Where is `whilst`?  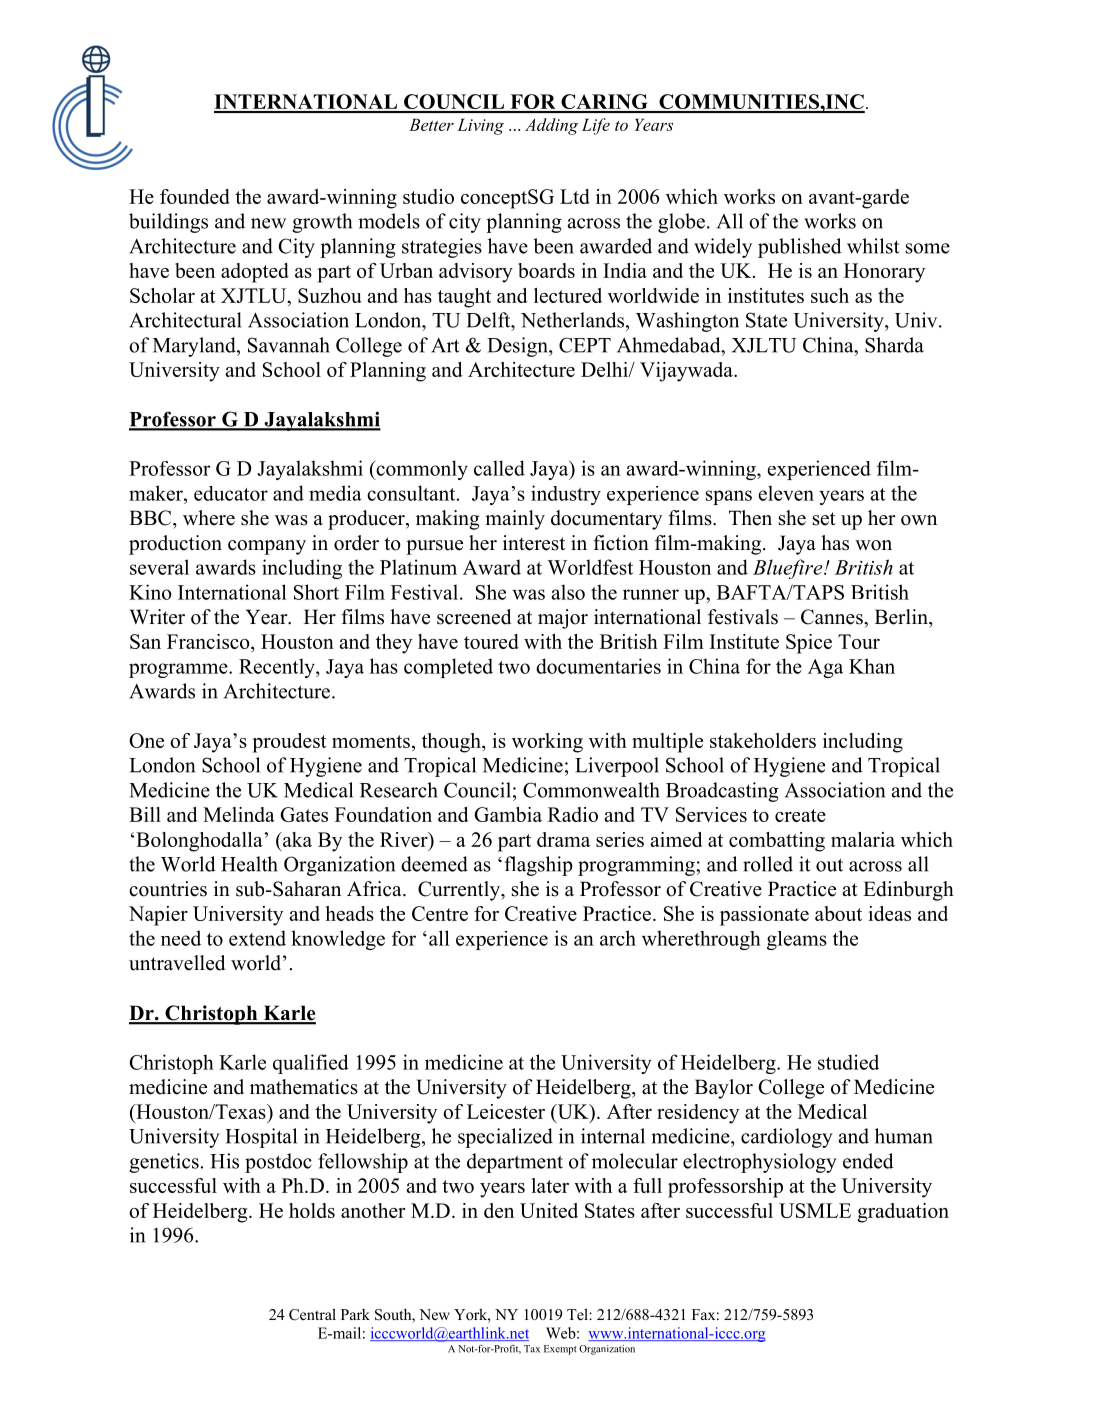 whilst is located at coordinates (873, 246).
